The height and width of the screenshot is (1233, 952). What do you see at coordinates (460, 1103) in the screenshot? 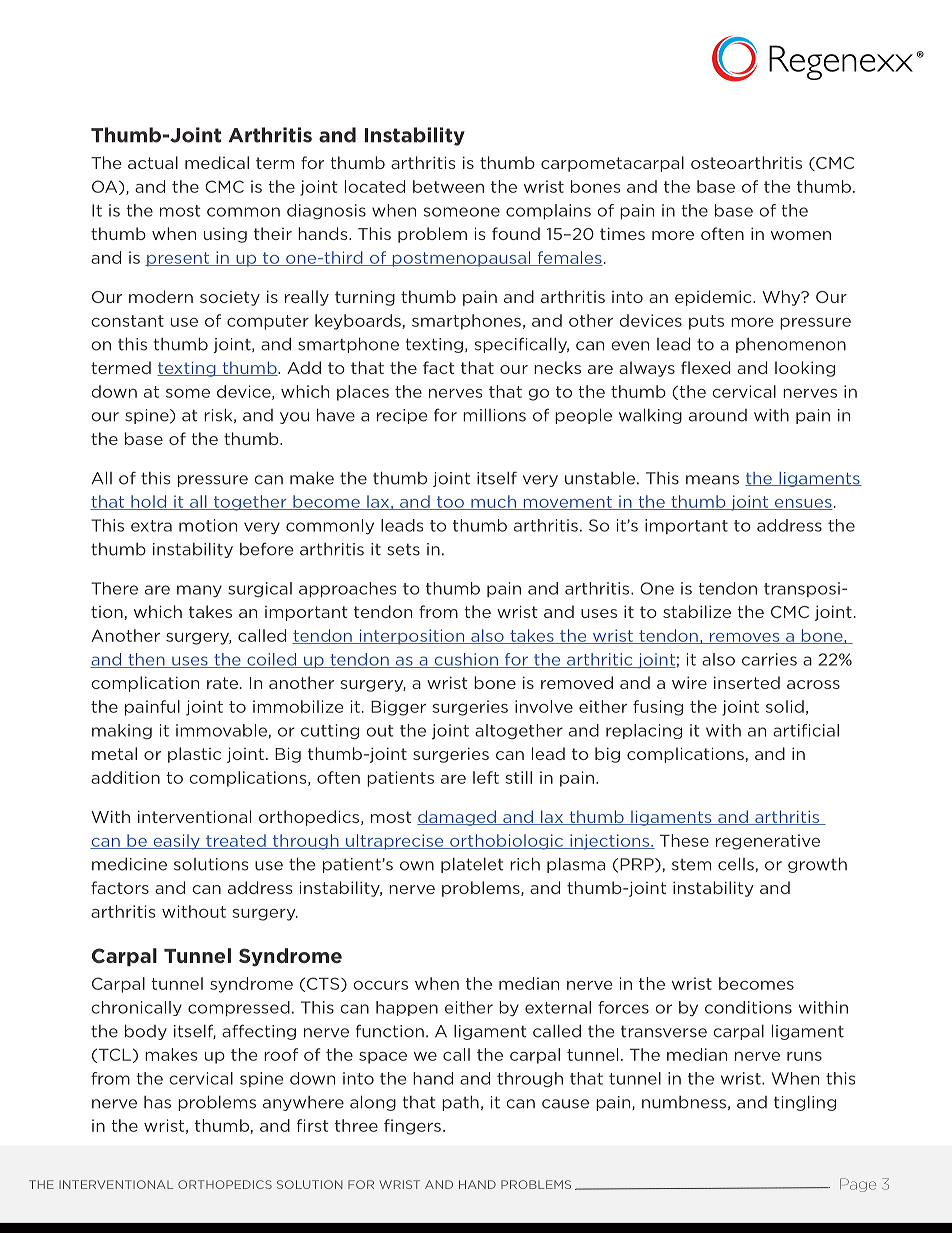
I see `path` at bounding box center [460, 1103].
